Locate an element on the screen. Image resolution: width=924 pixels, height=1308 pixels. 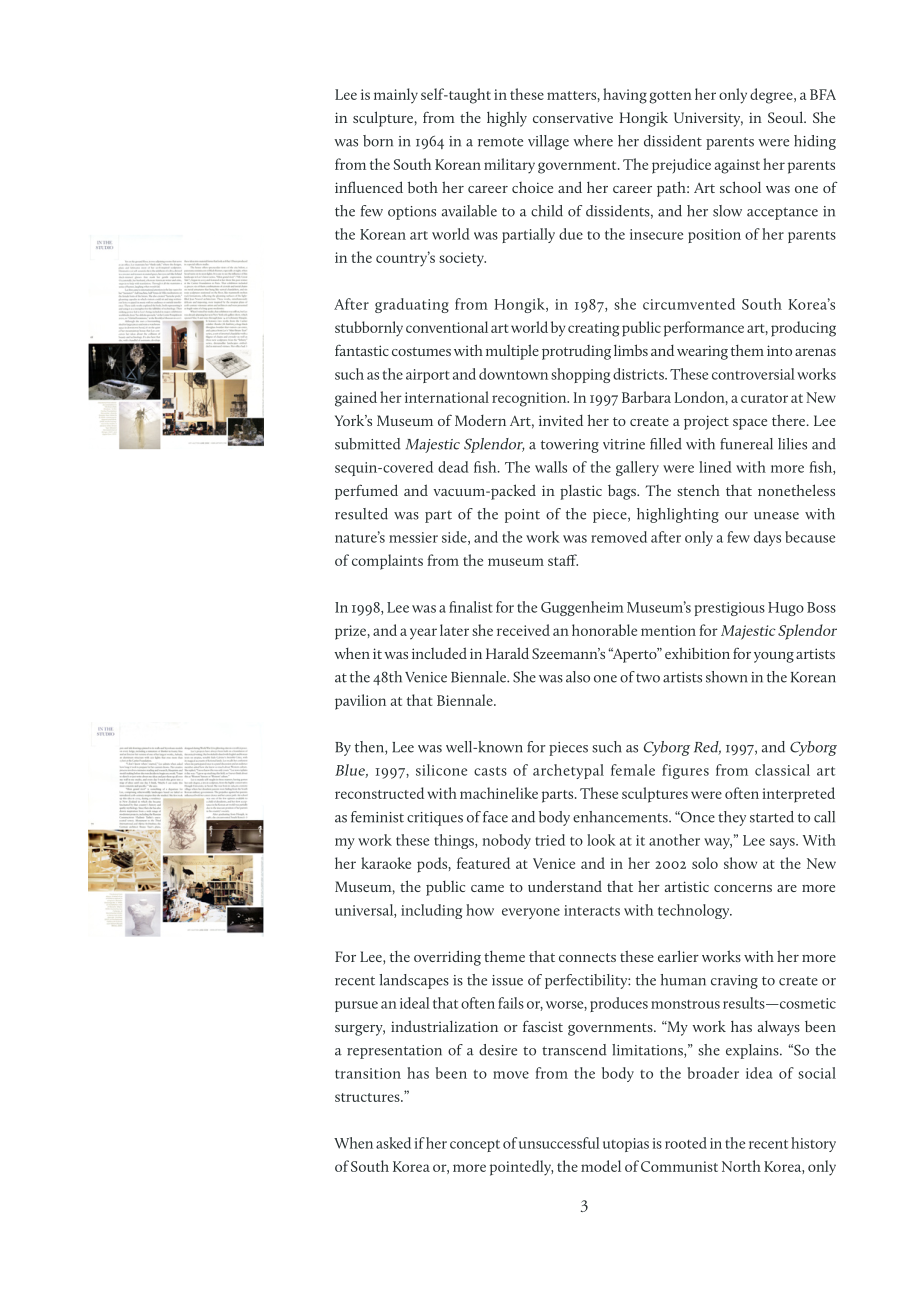
mainly is located at coordinates (396, 96).
